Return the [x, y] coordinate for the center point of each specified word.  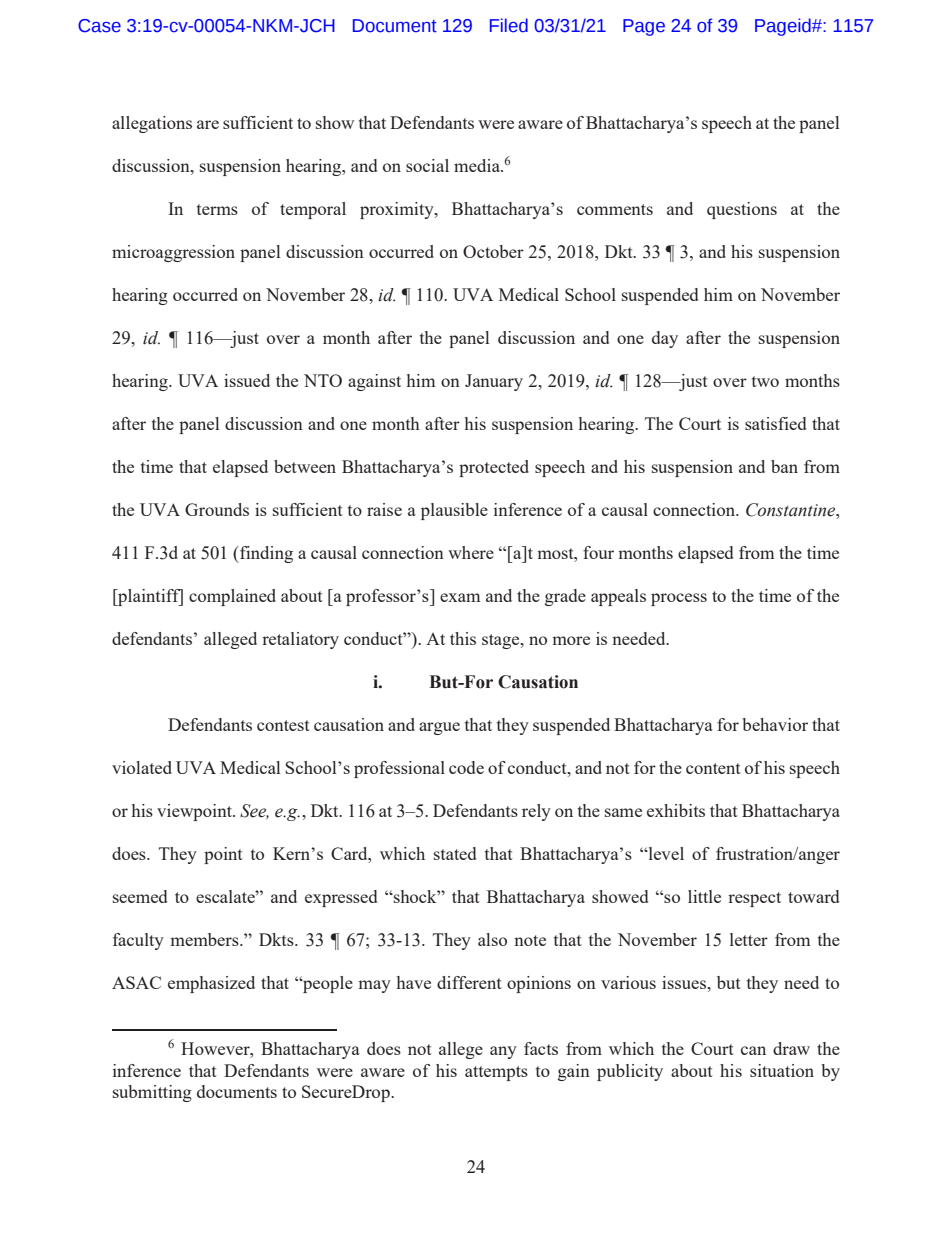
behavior [775, 724]
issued [247, 380]
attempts [496, 1073]
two [765, 381]
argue [439, 728]
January [494, 382]
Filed [509, 25]
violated [142, 767]
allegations [152, 124]
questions [742, 210]
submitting [152, 1093]
